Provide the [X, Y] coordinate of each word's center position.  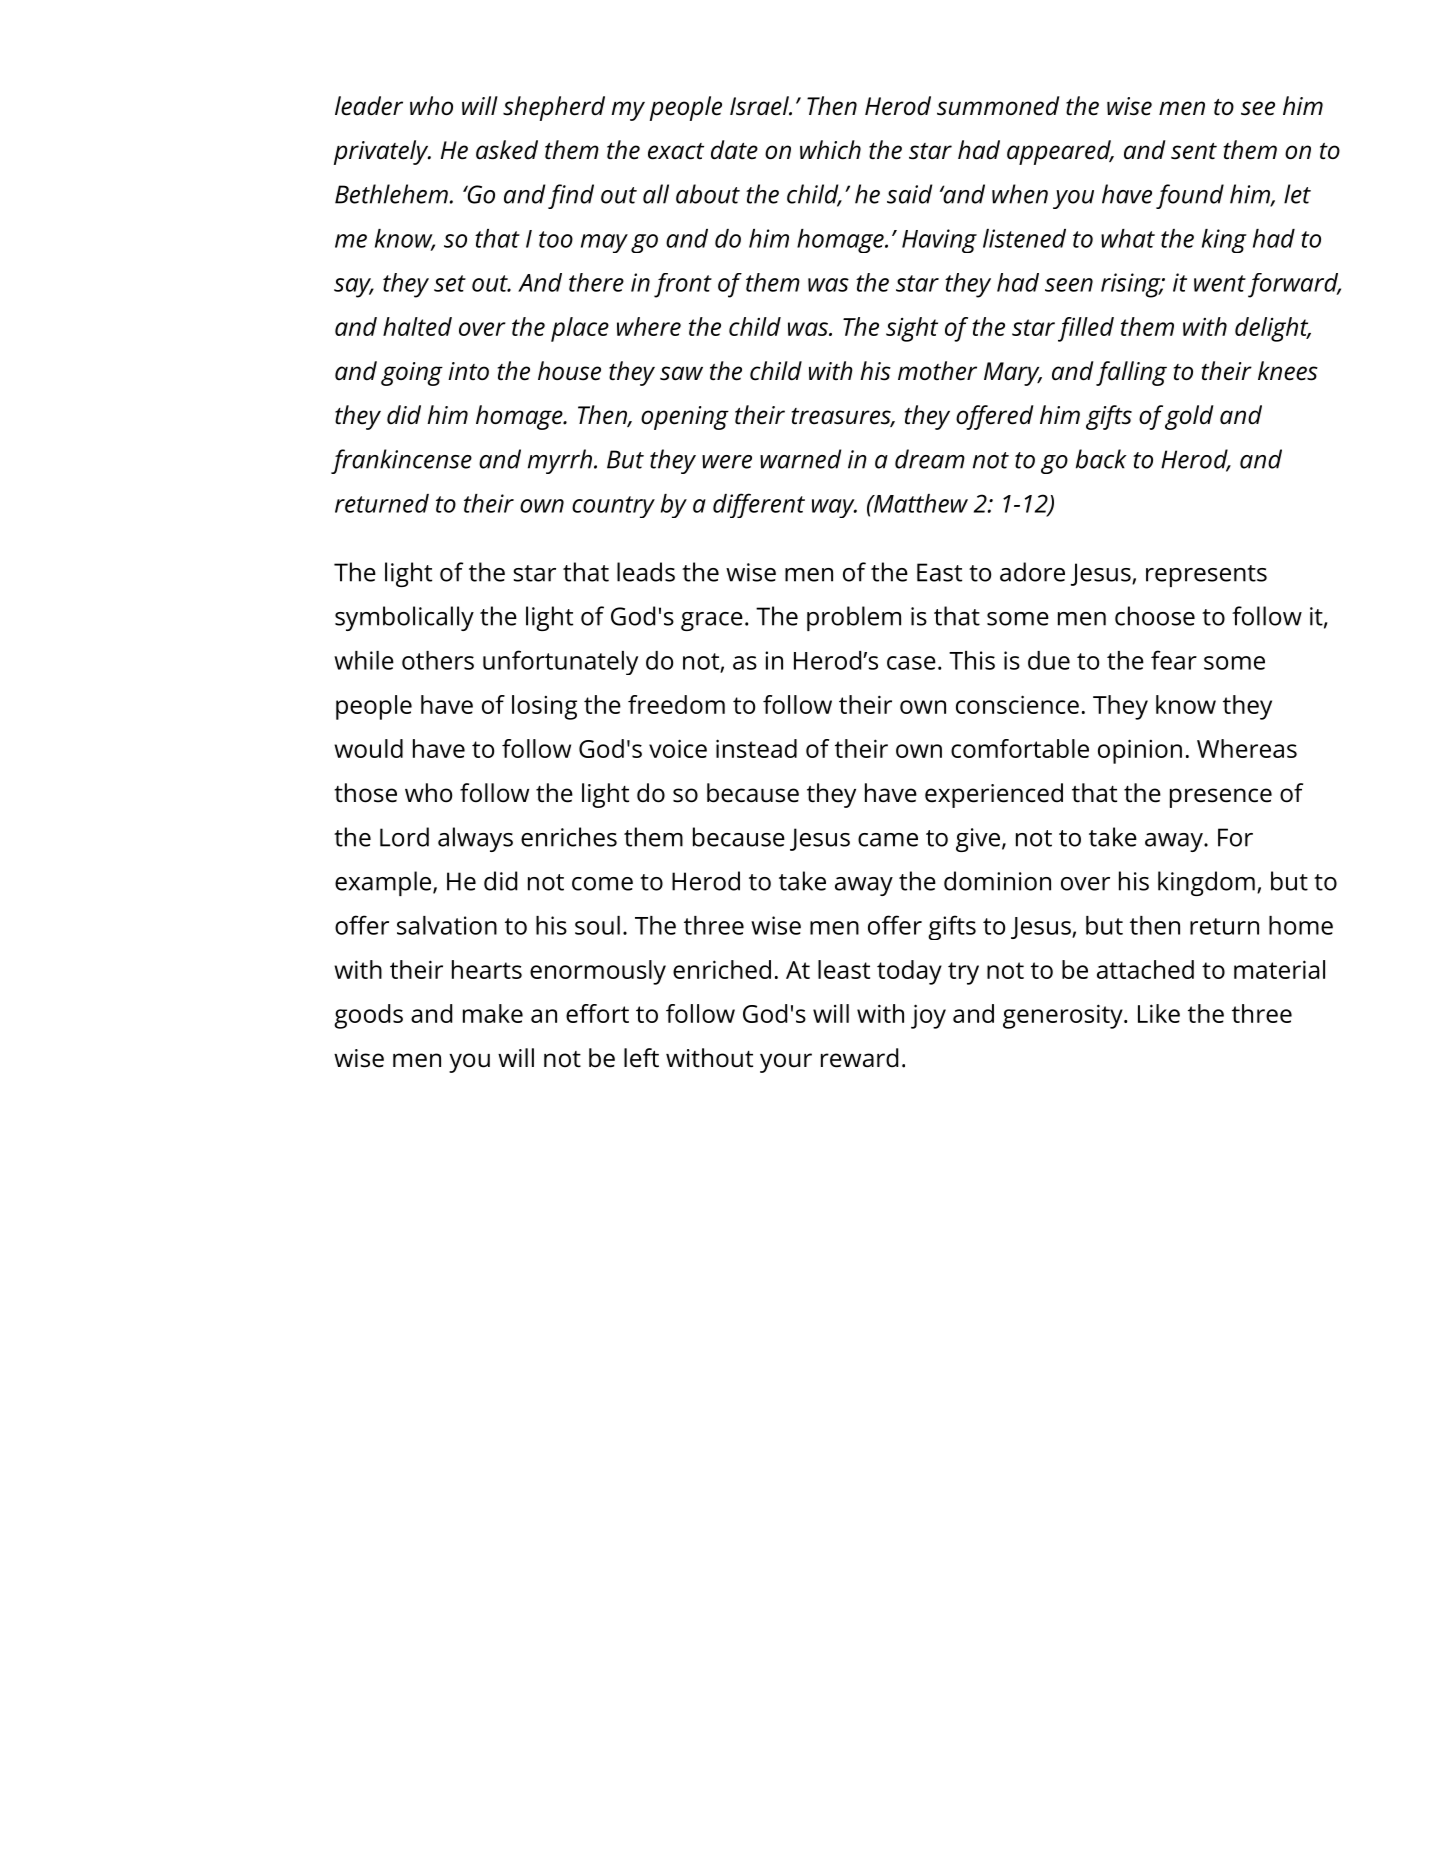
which [830, 150]
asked [507, 150]
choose [1155, 616]
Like [1159, 1013]
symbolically [404, 618]
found [1190, 196]
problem [854, 618]
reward [859, 1058]
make [493, 1013]
